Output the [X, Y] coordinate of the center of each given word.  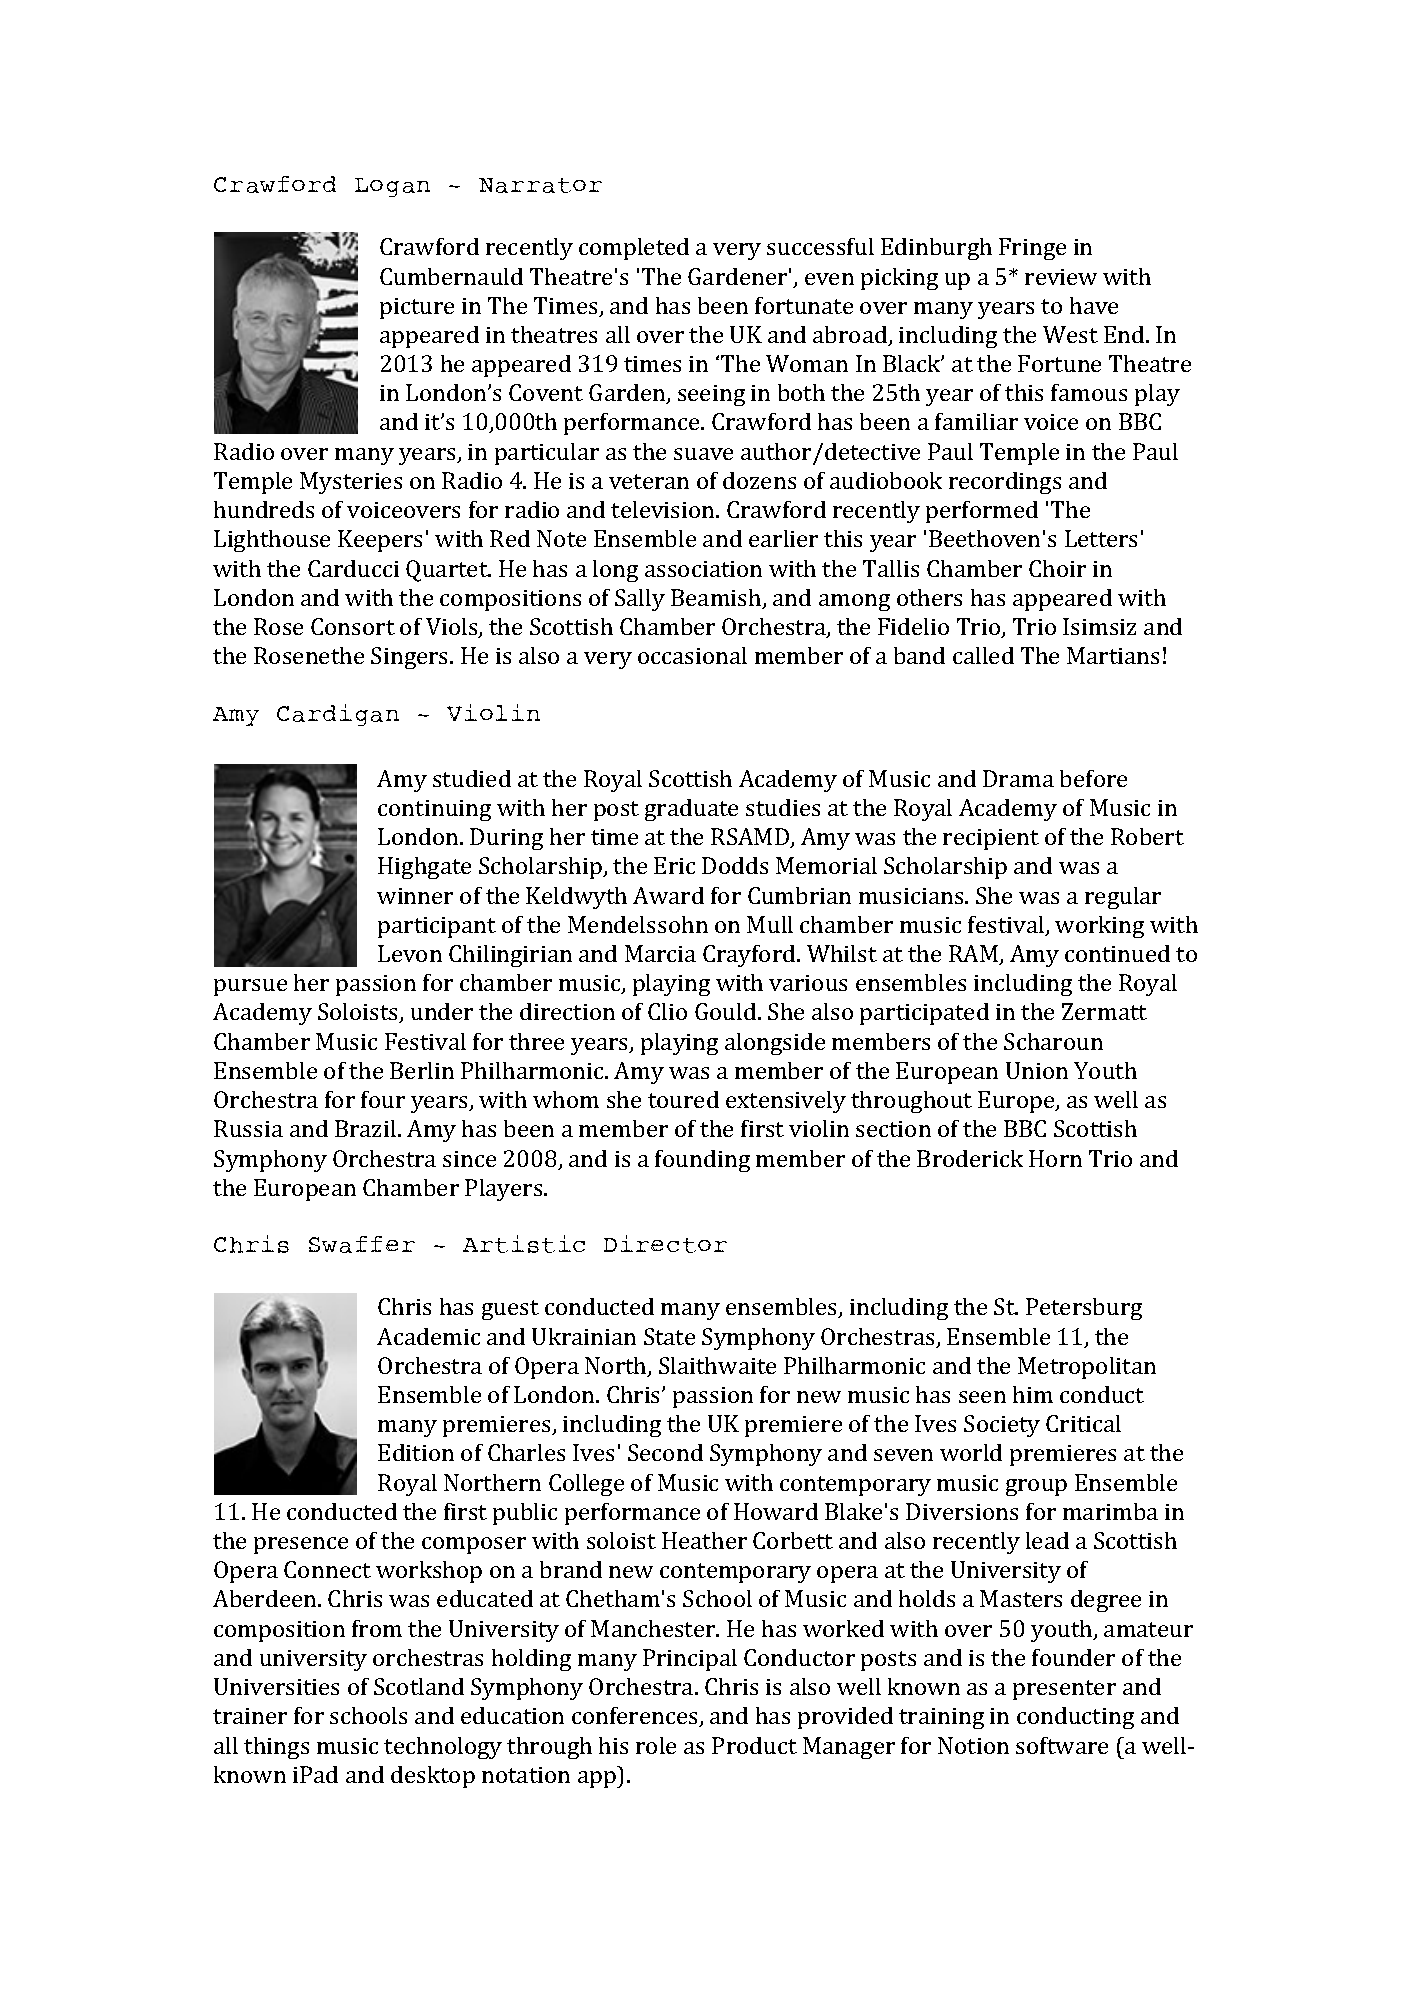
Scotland [419, 1686]
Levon [410, 953]
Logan [392, 187]
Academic [428, 1336]
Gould [727, 1011]
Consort [353, 626]
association [703, 569]
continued [1117, 953]
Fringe [1032, 249]
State [669, 1336]
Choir [1057, 568]
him [1033, 1394]
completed [634, 249]
